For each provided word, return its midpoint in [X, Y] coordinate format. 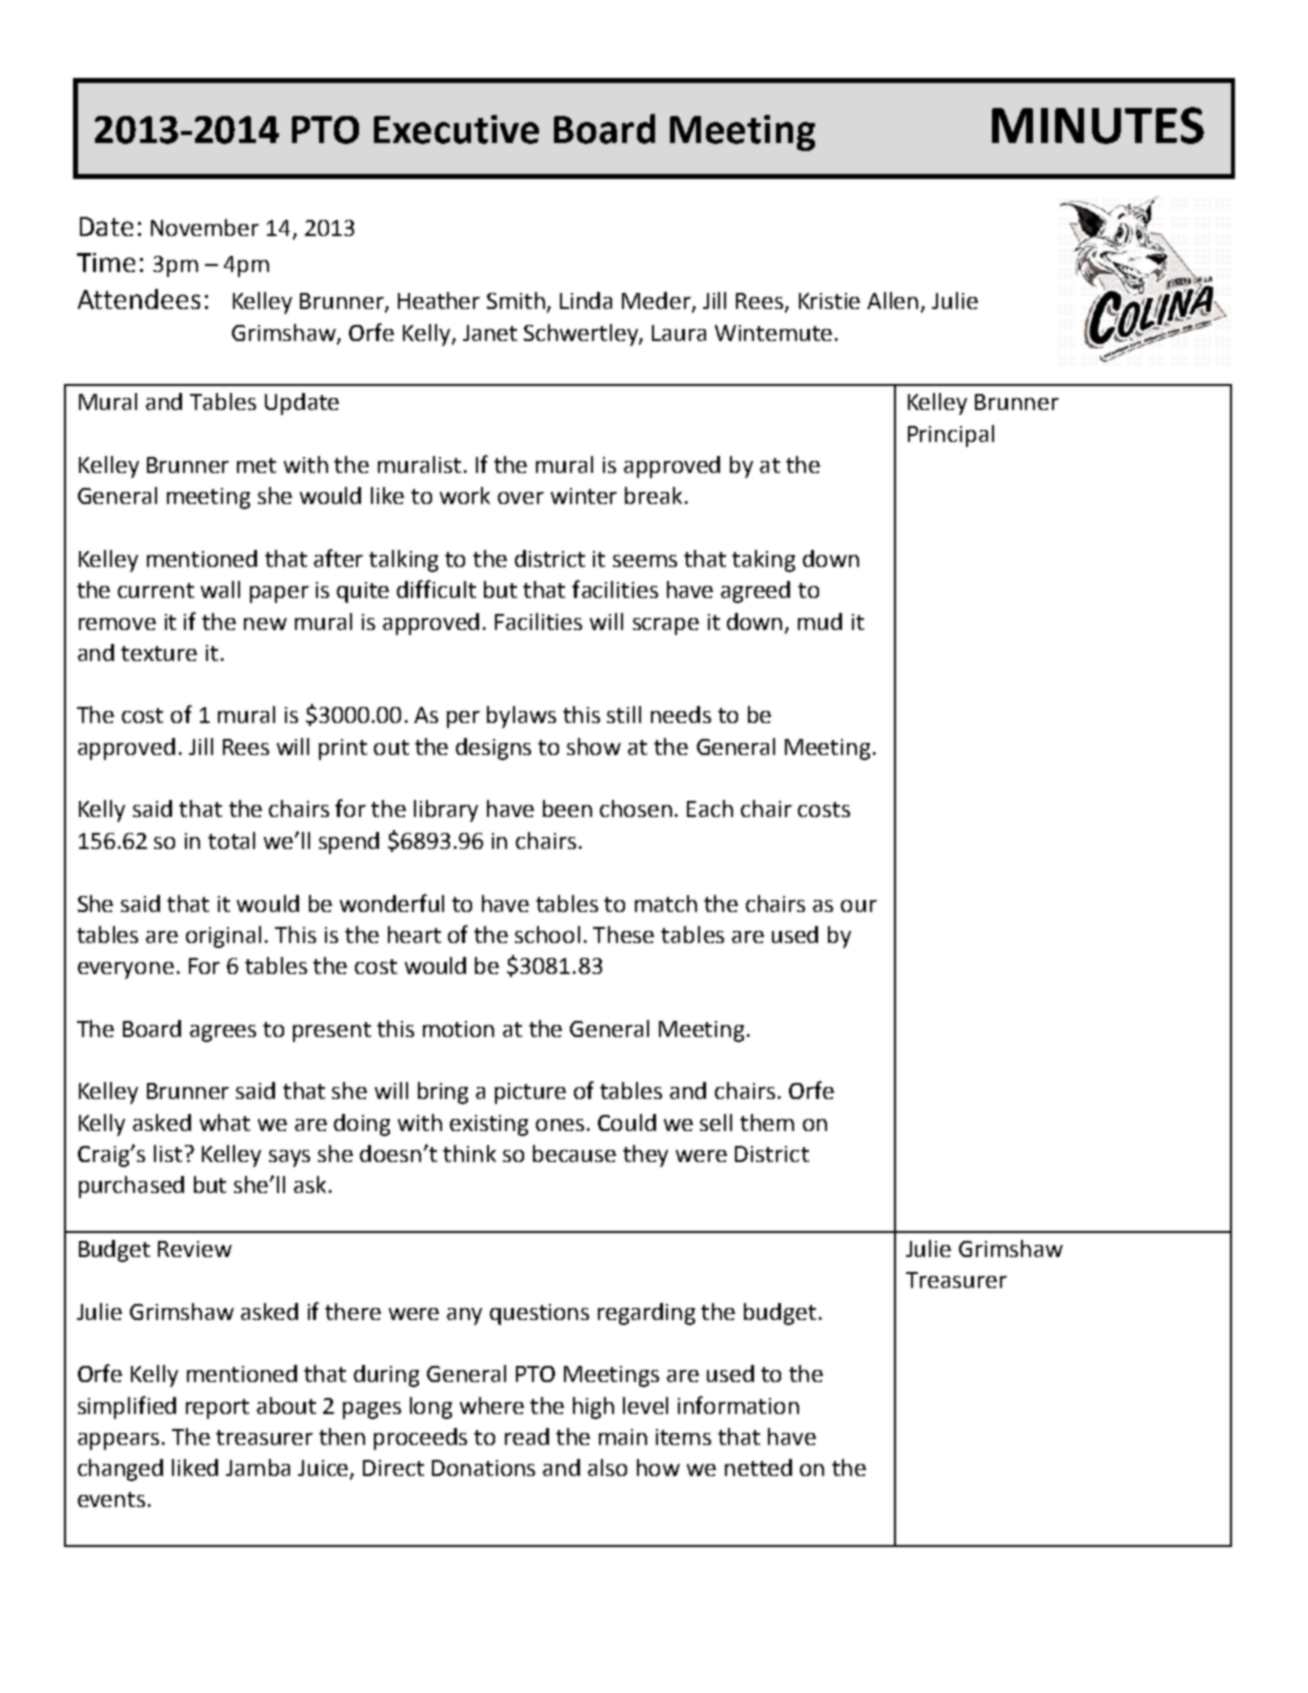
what [225, 1122]
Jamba [258, 1467]
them [767, 1122]
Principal [951, 436]
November [205, 227]
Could [627, 1122]
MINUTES [1098, 125]
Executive [456, 129]
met [256, 465]
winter [584, 496]
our [859, 906]
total [231, 840]
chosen [636, 808]
